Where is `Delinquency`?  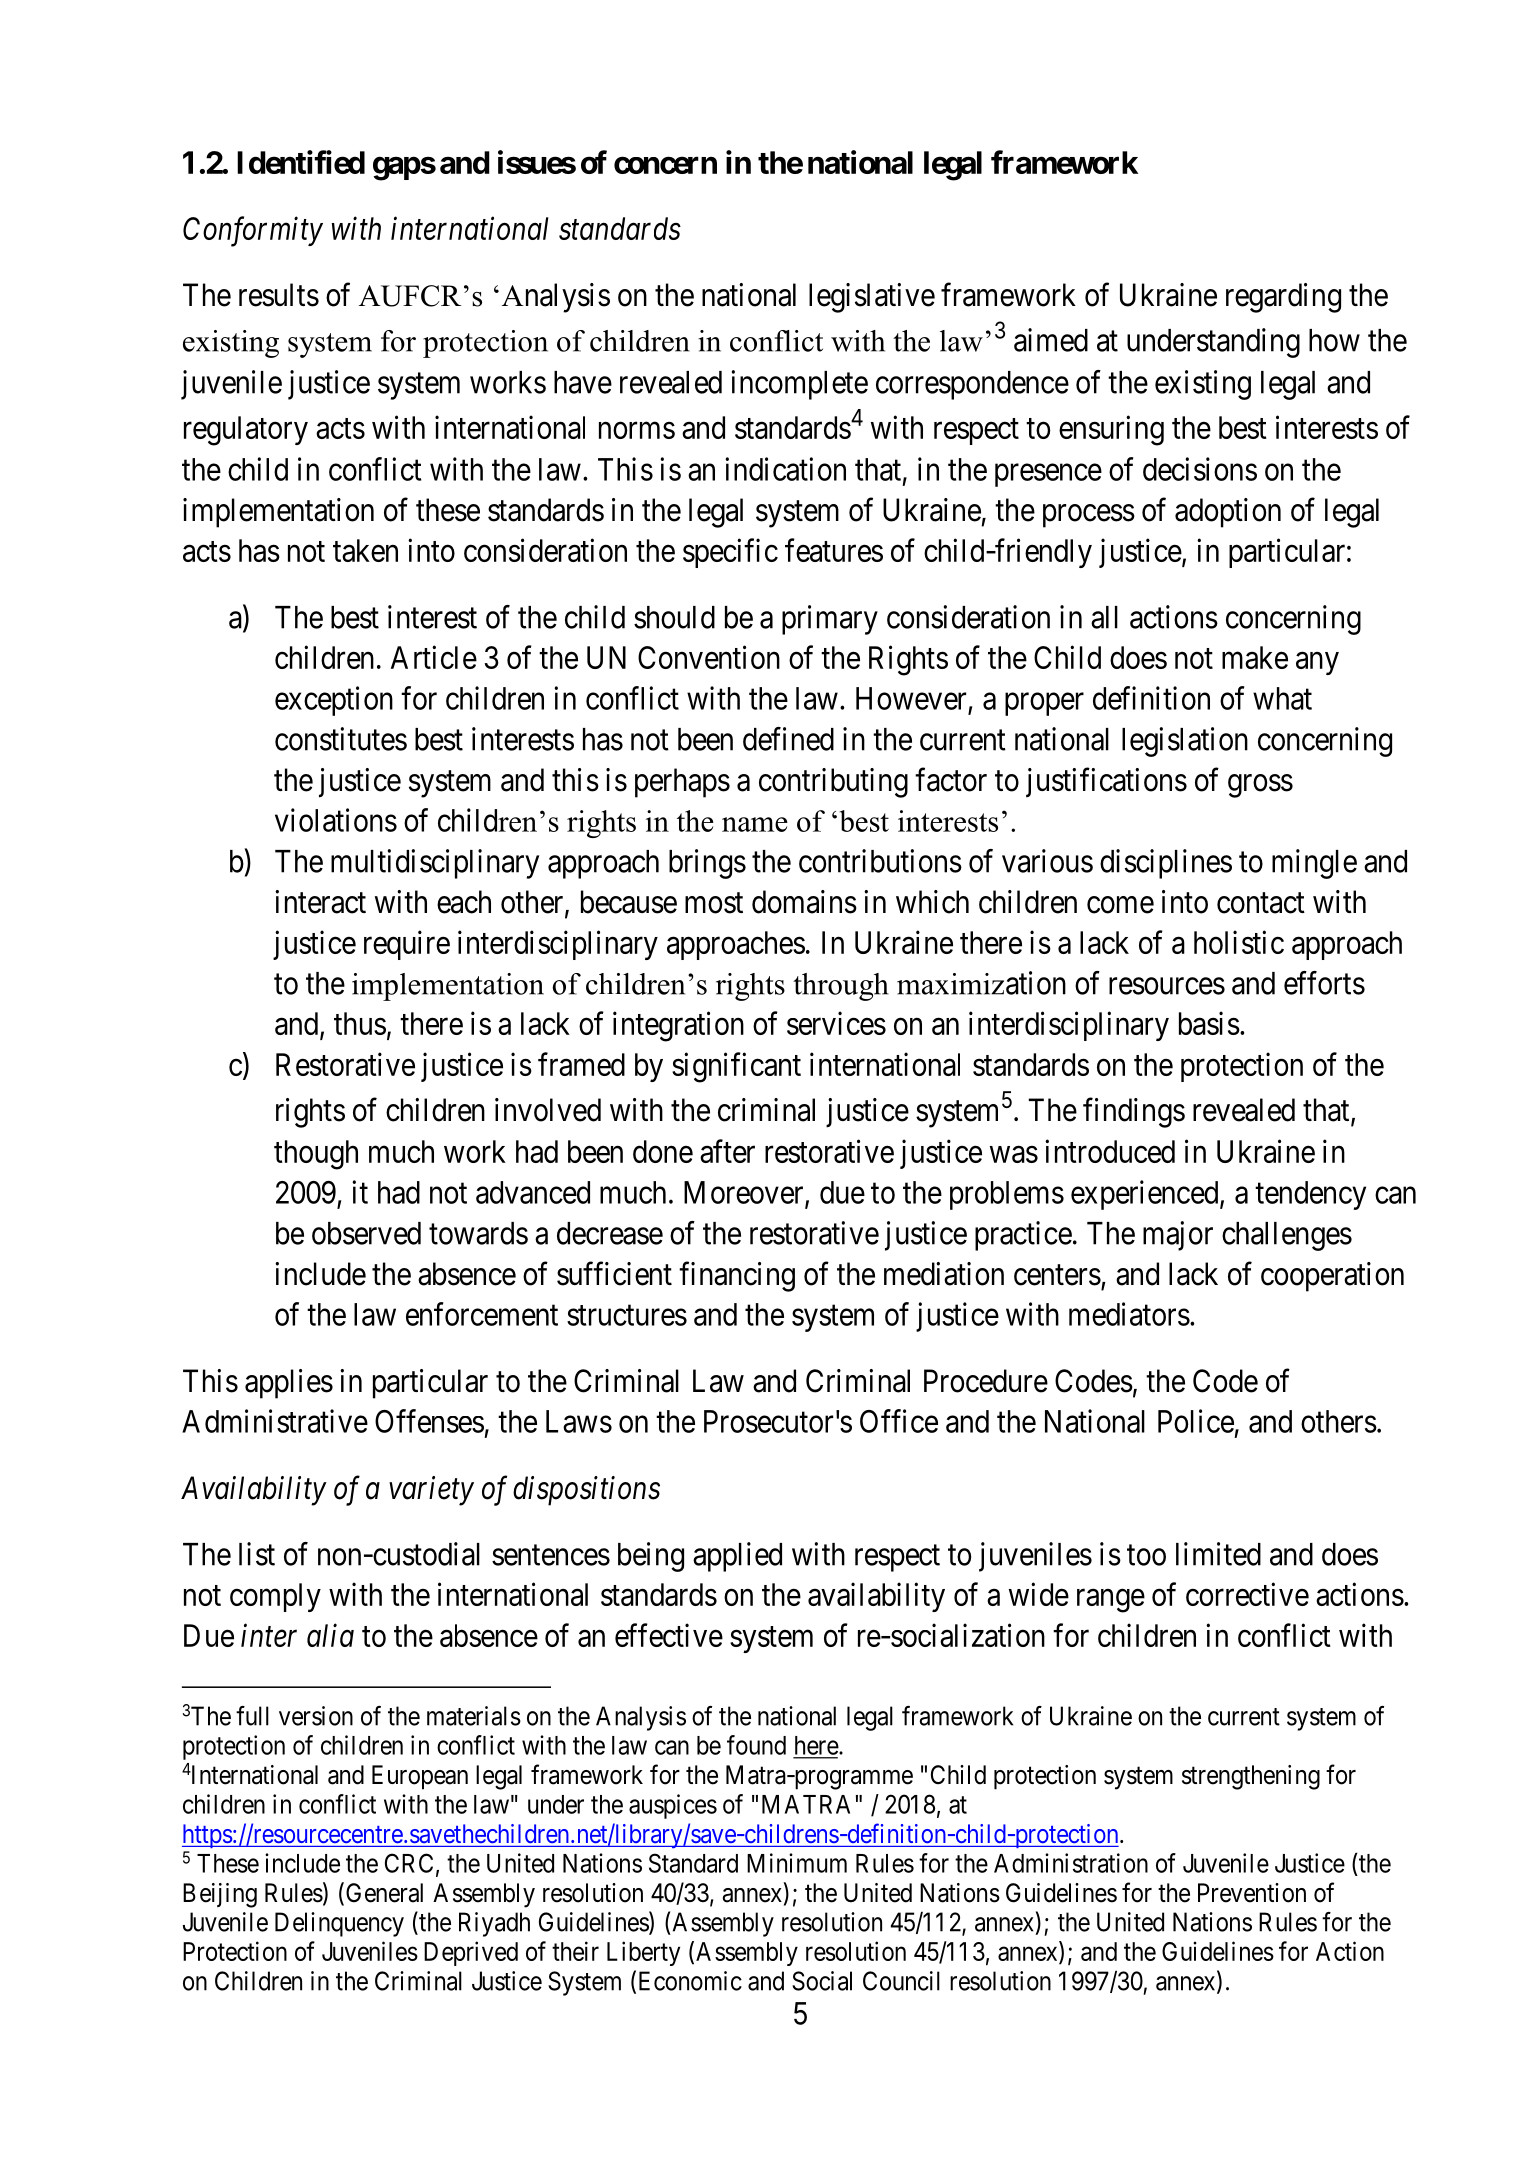
Delinquency is located at coordinates (339, 1924).
